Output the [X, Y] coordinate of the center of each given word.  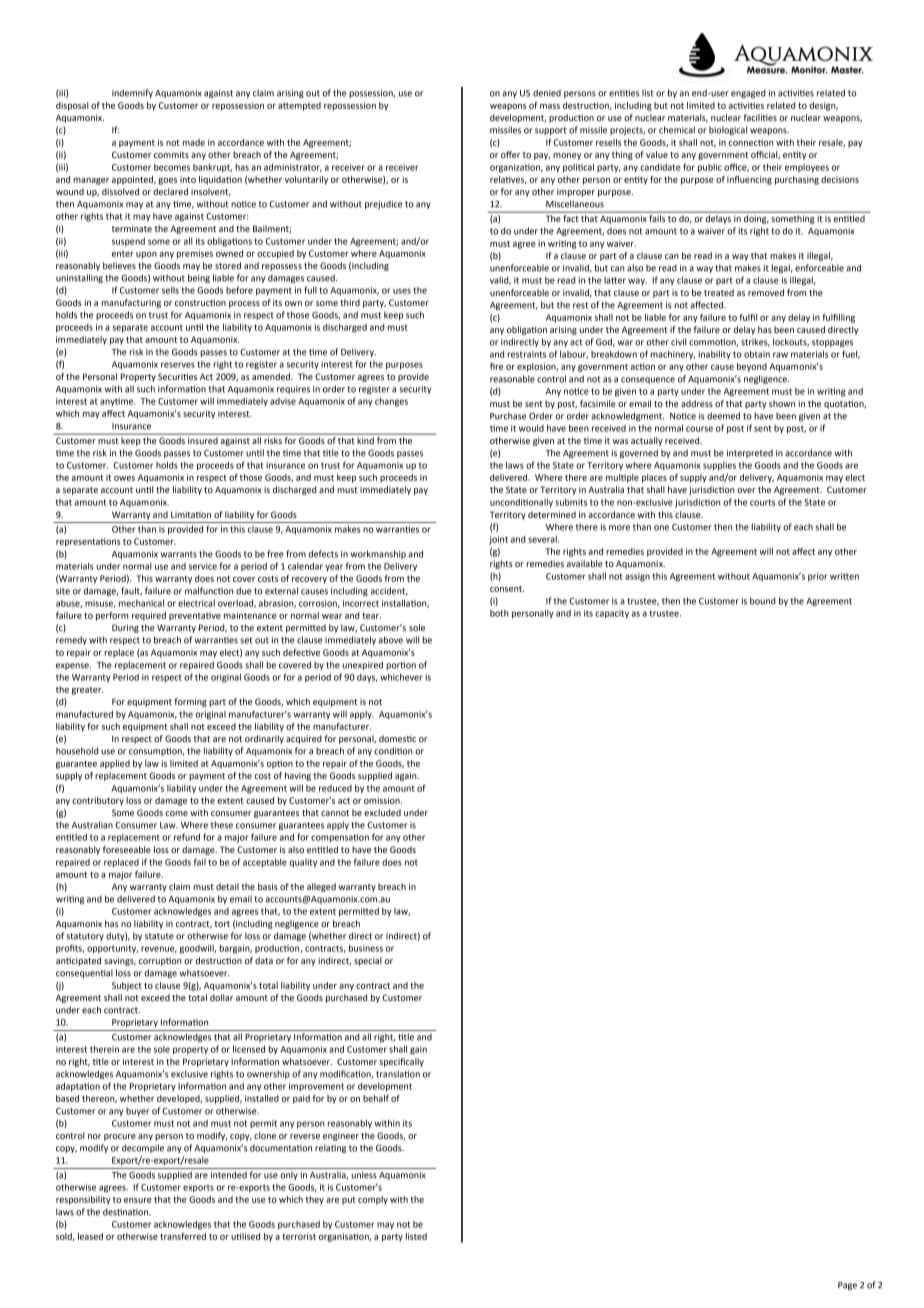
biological [728, 130]
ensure [138, 1200]
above [391, 640]
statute [159, 936]
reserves [178, 365]
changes [391, 402]
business [366, 948]
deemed [723, 416]
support [550, 131]
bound [763, 601]
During [125, 628]
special [368, 961]
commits [171, 154]
